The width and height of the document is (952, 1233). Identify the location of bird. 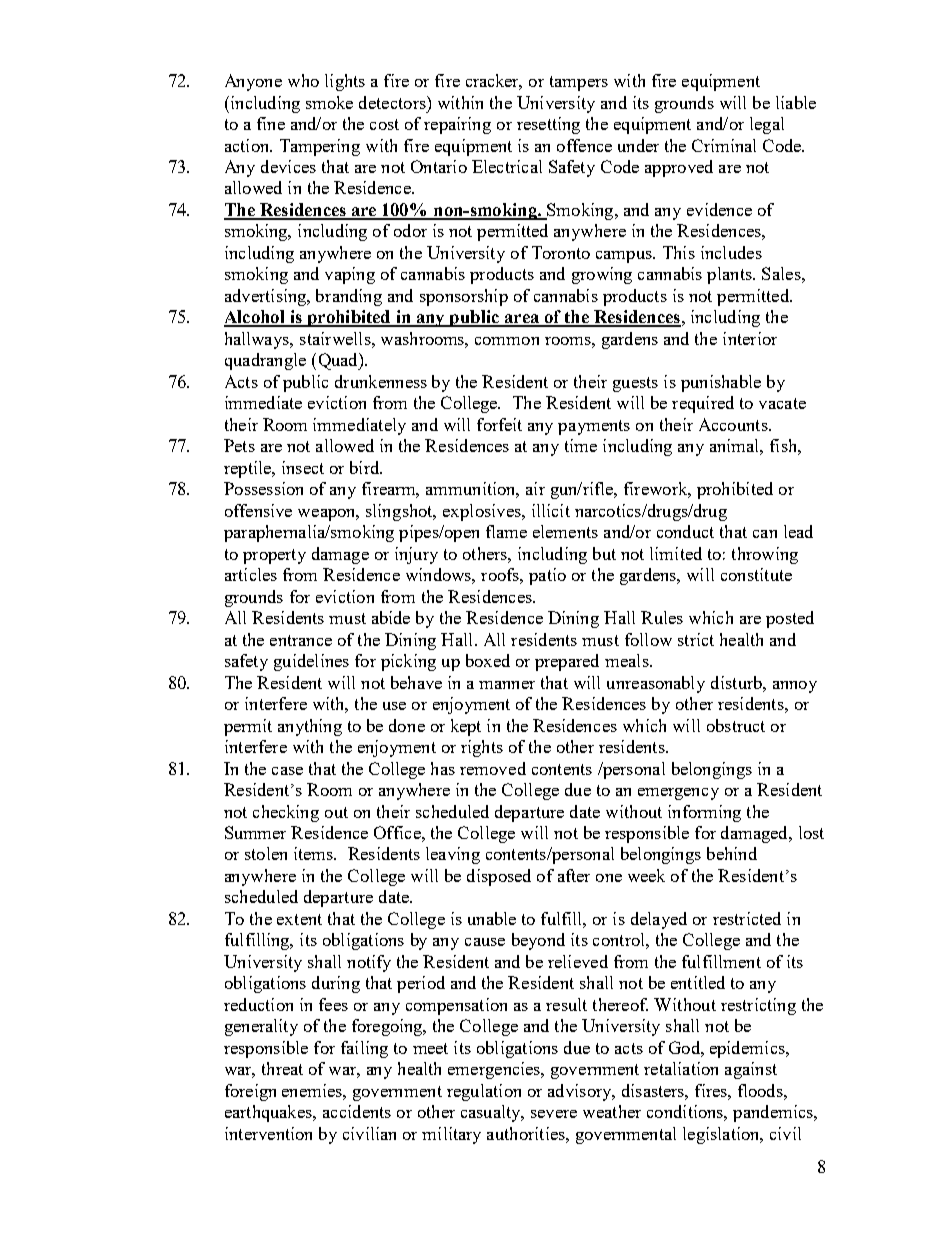
(366, 467).
